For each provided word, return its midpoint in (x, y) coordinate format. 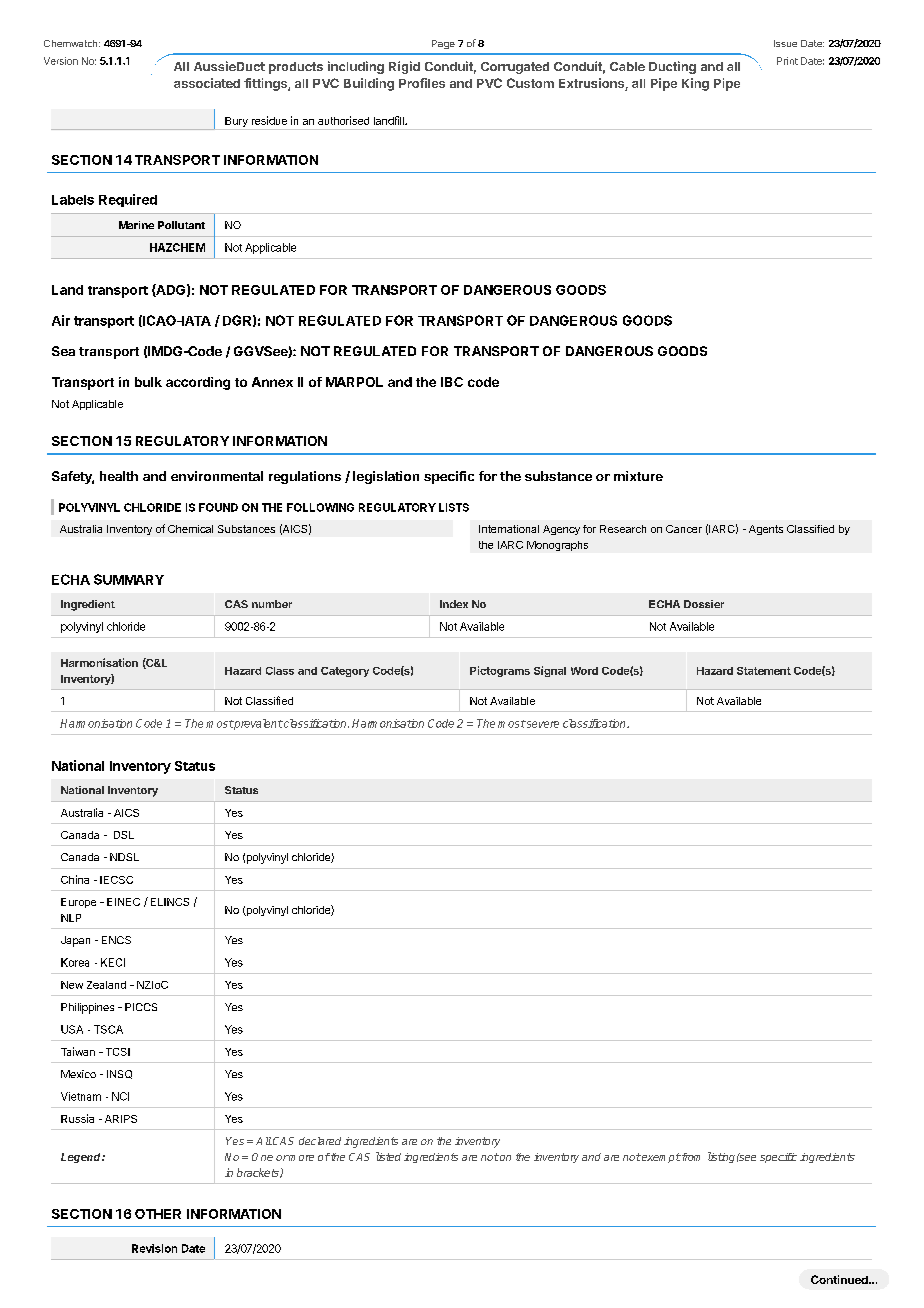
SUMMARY (129, 579)
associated (207, 83)
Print (787, 61)
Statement (764, 671)
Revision (154, 1248)
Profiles (422, 83)
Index (454, 604)
